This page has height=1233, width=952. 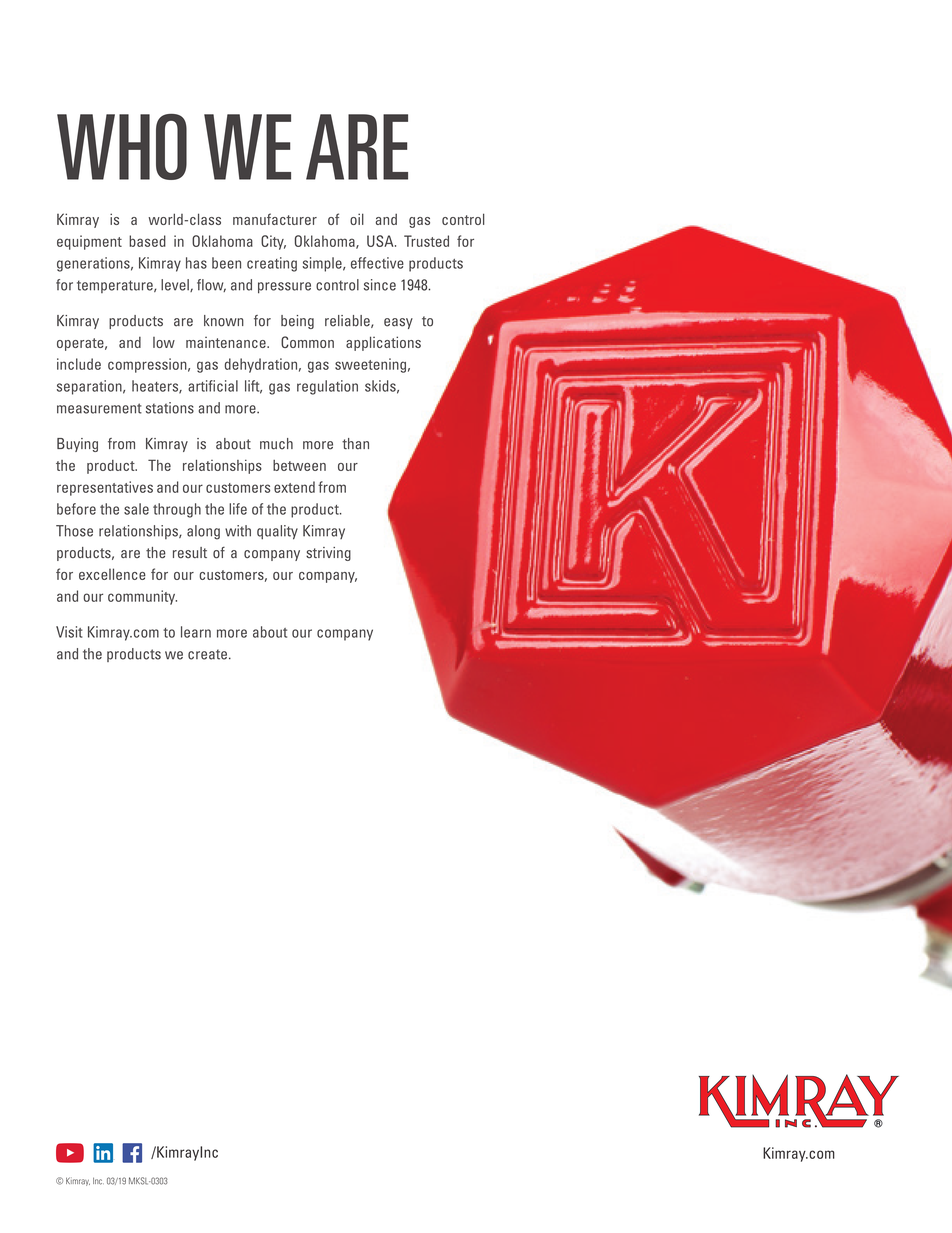 I want to click on oil, so click(x=357, y=219).
